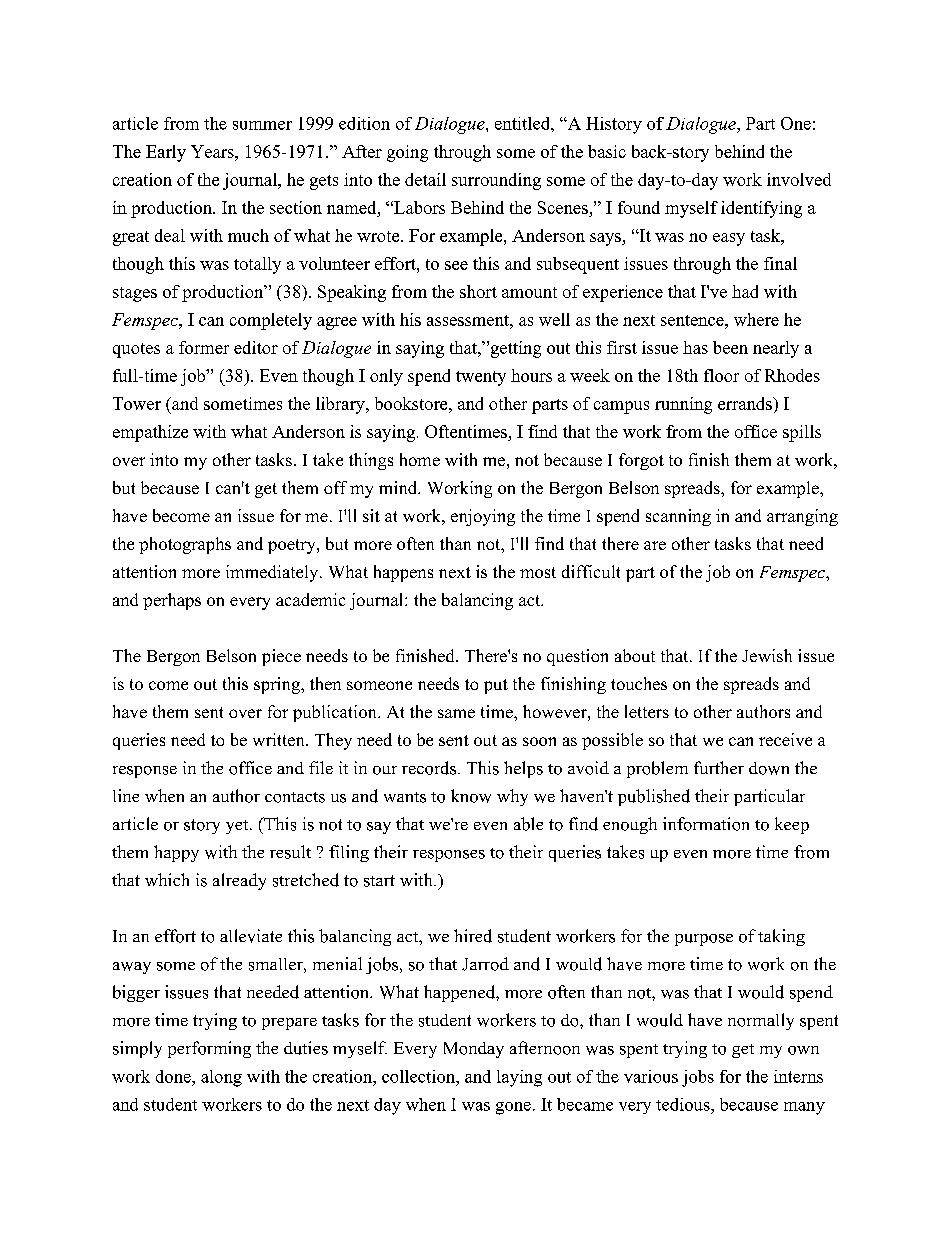  I want to click on surrounding, so click(496, 181).
